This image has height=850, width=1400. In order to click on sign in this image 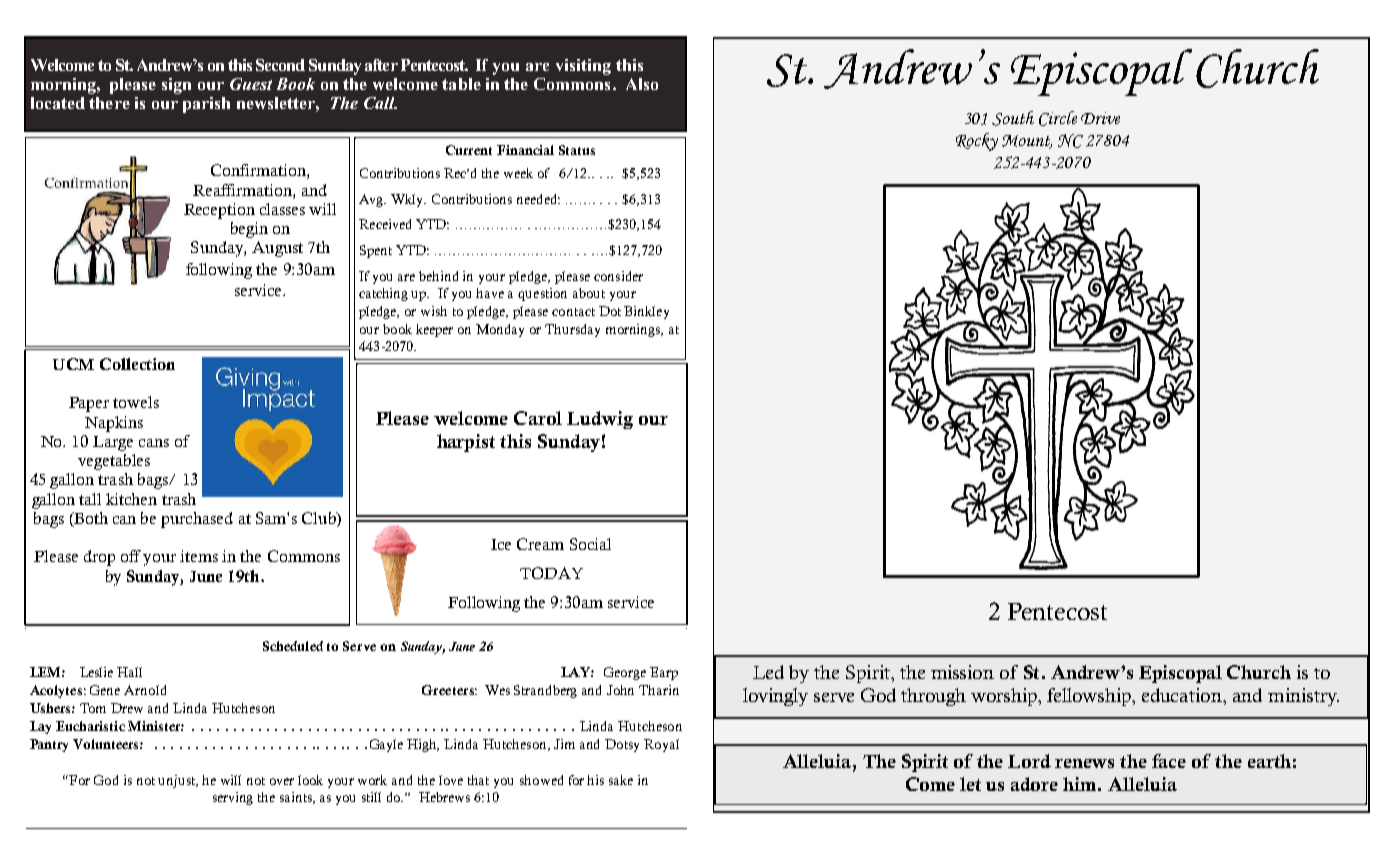, I will do `click(176, 86)`.
